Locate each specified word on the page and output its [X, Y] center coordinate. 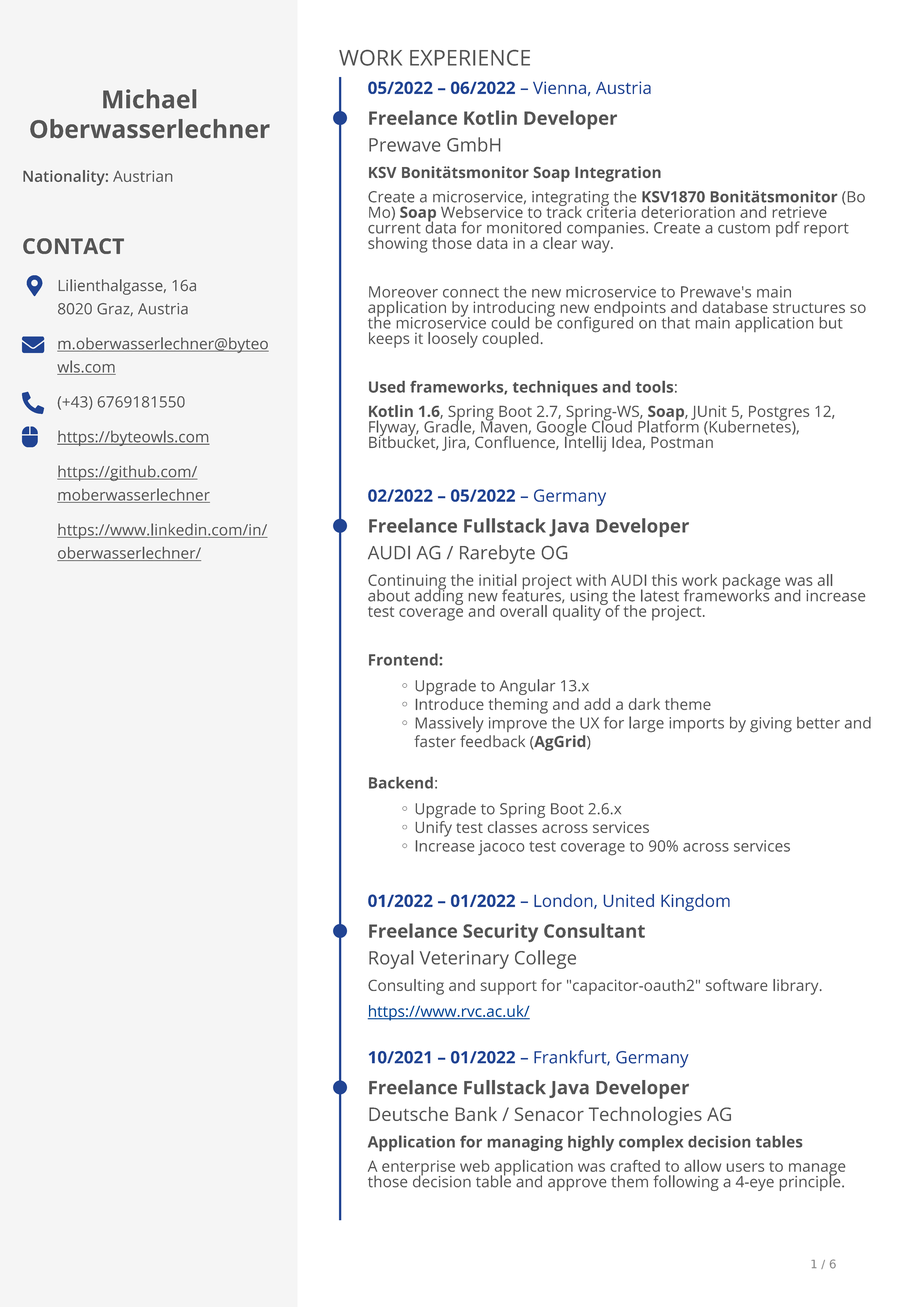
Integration [618, 174]
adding [439, 596]
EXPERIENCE [470, 58]
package [751, 583]
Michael [149, 99]
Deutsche [408, 1114]
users [745, 1167]
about [389, 595]
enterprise [418, 1169]
